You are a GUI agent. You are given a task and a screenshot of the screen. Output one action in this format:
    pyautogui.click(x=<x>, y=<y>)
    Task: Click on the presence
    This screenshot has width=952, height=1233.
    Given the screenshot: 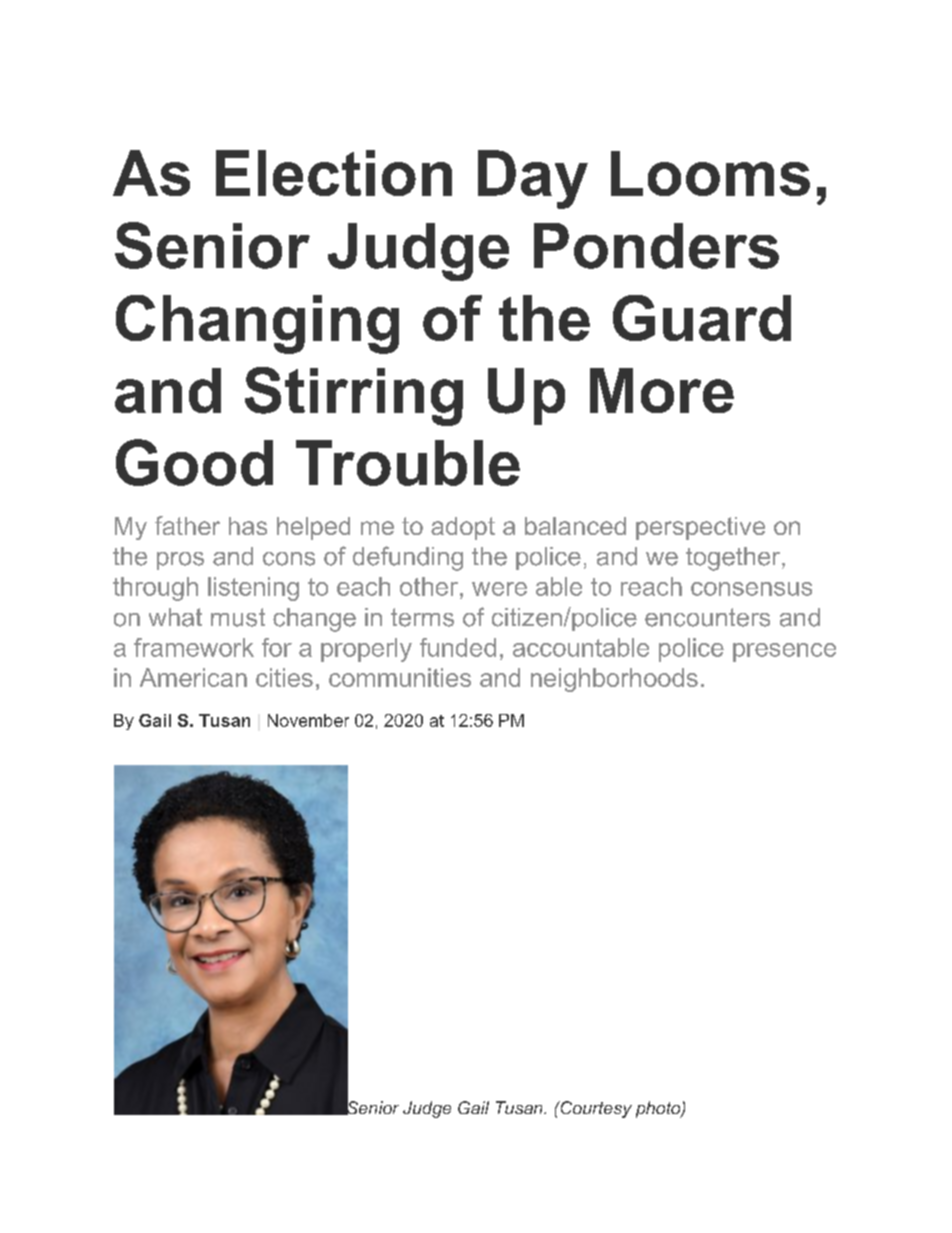 What is the action you would take?
    pyautogui.click(x=784, y=652)
